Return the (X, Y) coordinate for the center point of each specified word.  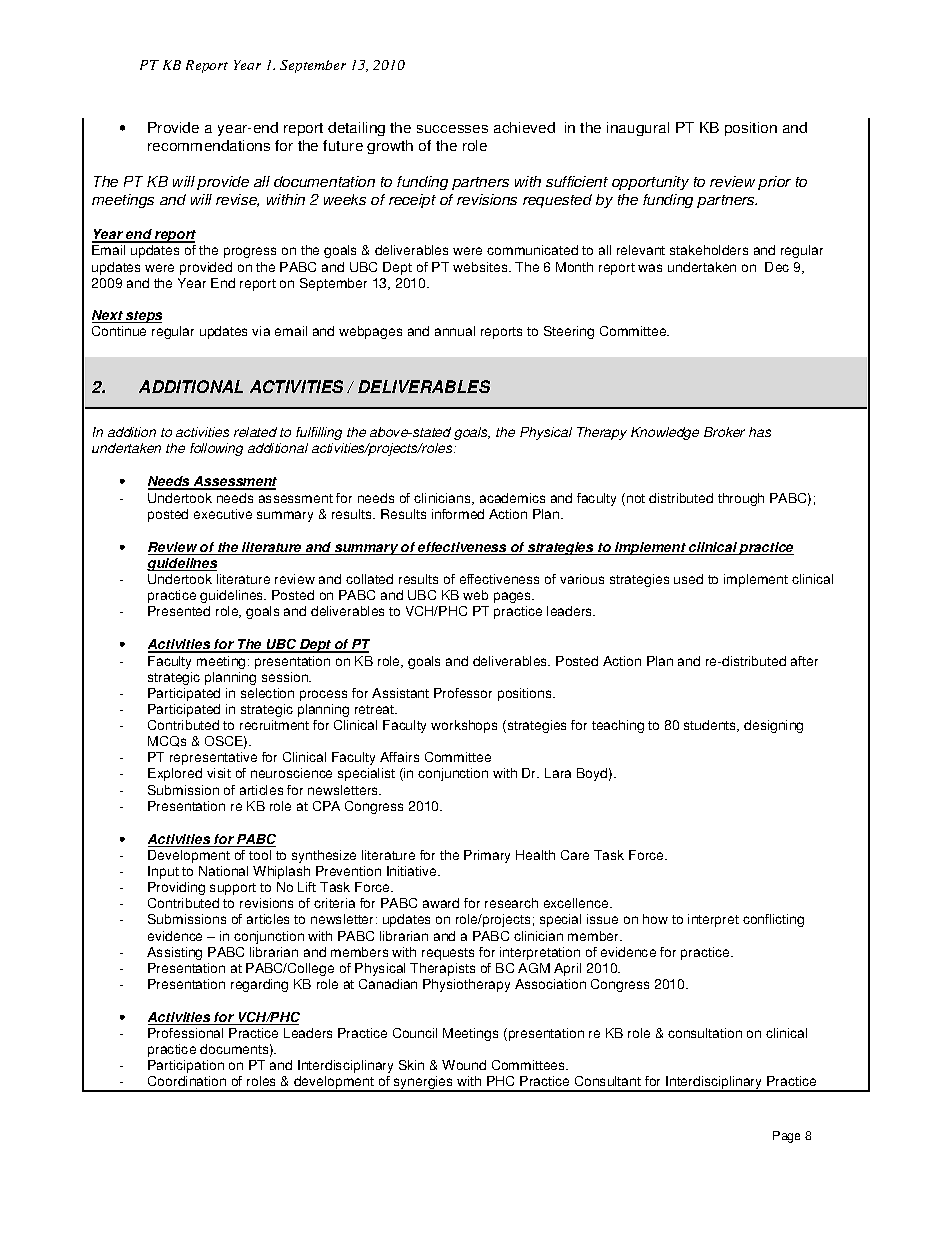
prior (774, 183)
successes (452, 129)
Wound (464, 1065)
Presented (179, 611)
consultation (705, 1033)
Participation (186, 1066)
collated (369, 579)
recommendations (209, 145)
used (688, 579)
